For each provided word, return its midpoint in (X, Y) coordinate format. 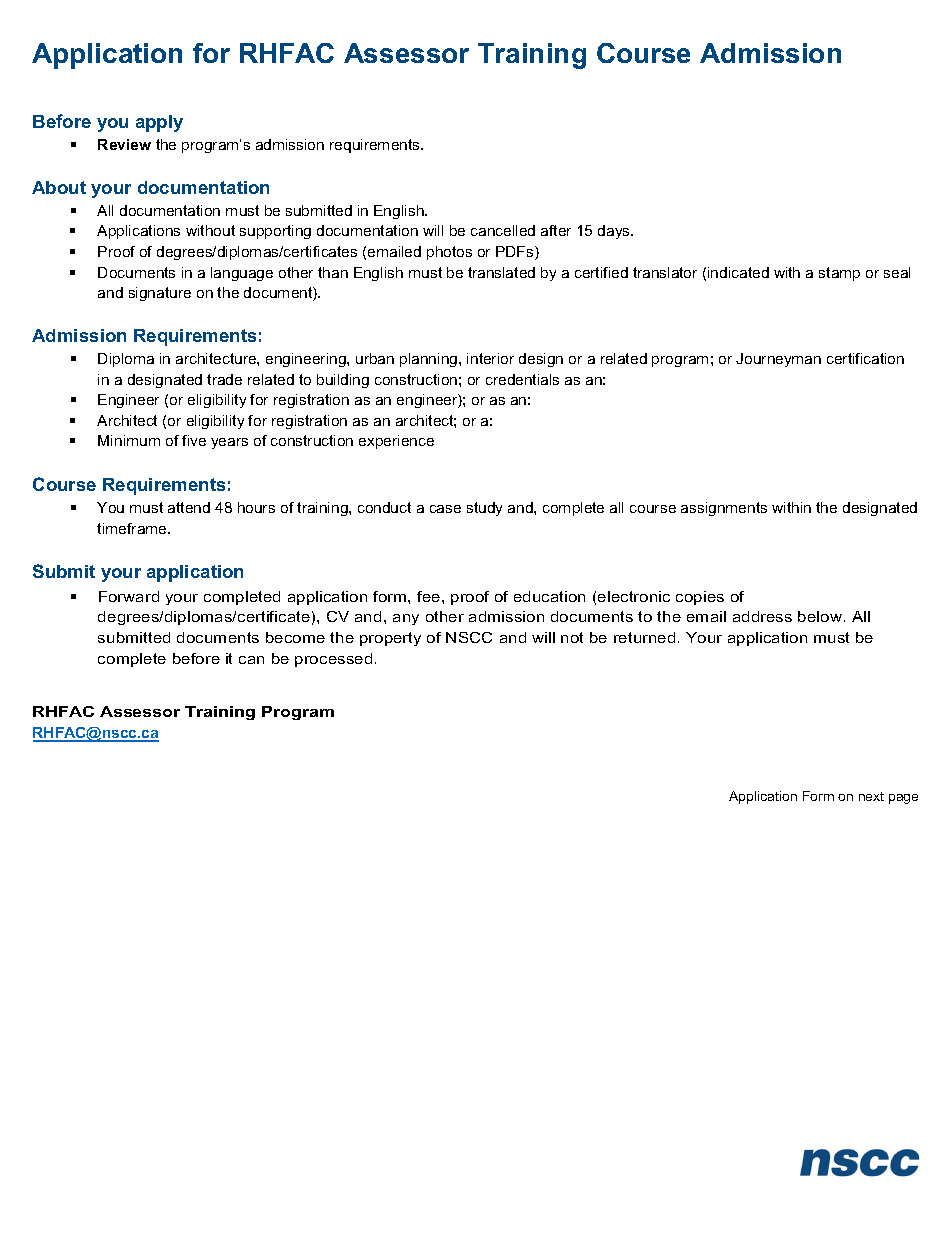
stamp (839, 274)
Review (124, 144)
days (615, 232)
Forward (129, 596)
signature (160, 294)
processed (333, 660)
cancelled (503, 230)
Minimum (129, 440)
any (406, 619)
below (821, 616)
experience (396, 442)
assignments (724, 509)
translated (501, 272)
